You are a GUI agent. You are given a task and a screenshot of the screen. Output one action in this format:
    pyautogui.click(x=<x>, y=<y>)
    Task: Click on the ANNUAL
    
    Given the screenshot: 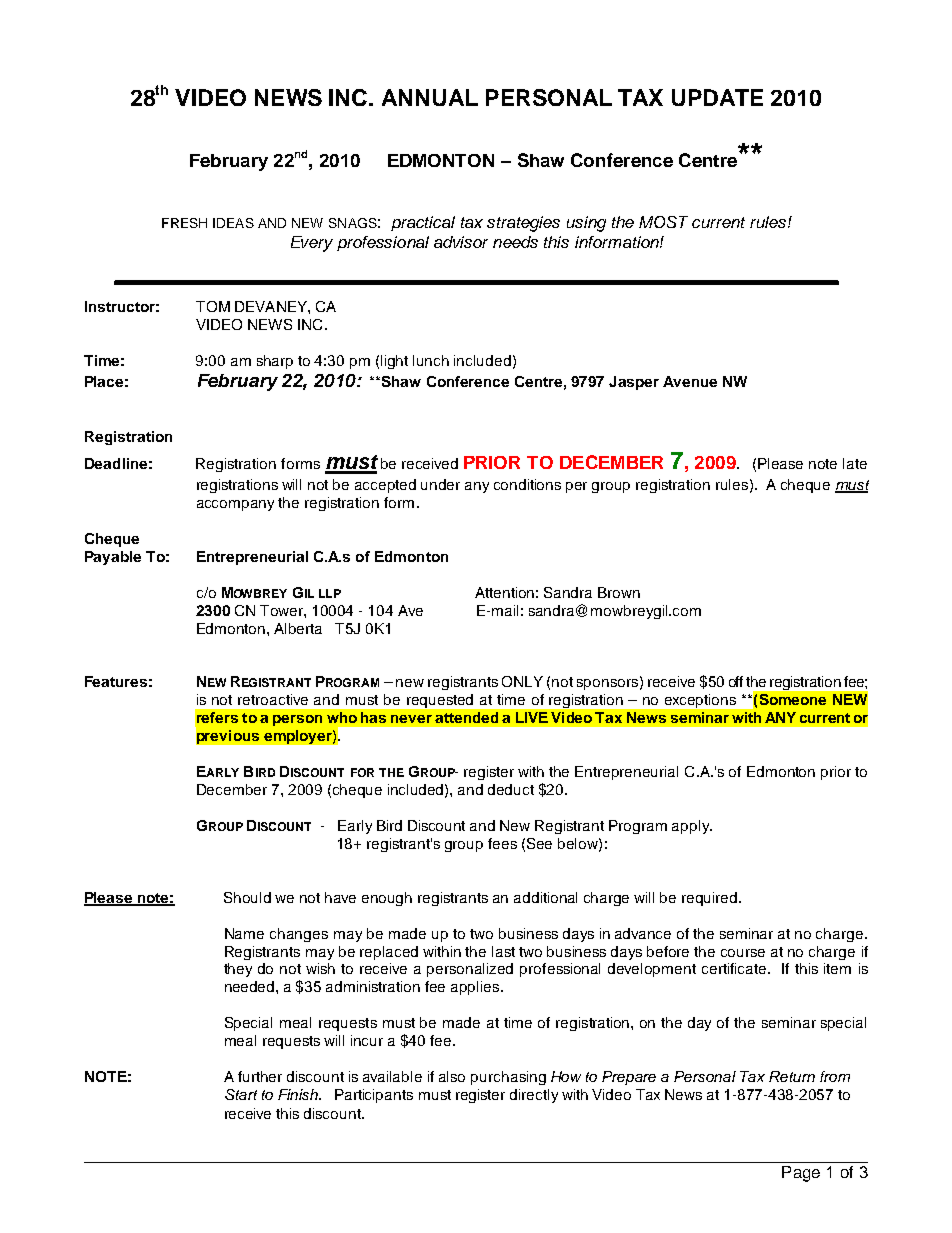 What is the action you would take?
    pyautogui.click(x=430, y=97)
